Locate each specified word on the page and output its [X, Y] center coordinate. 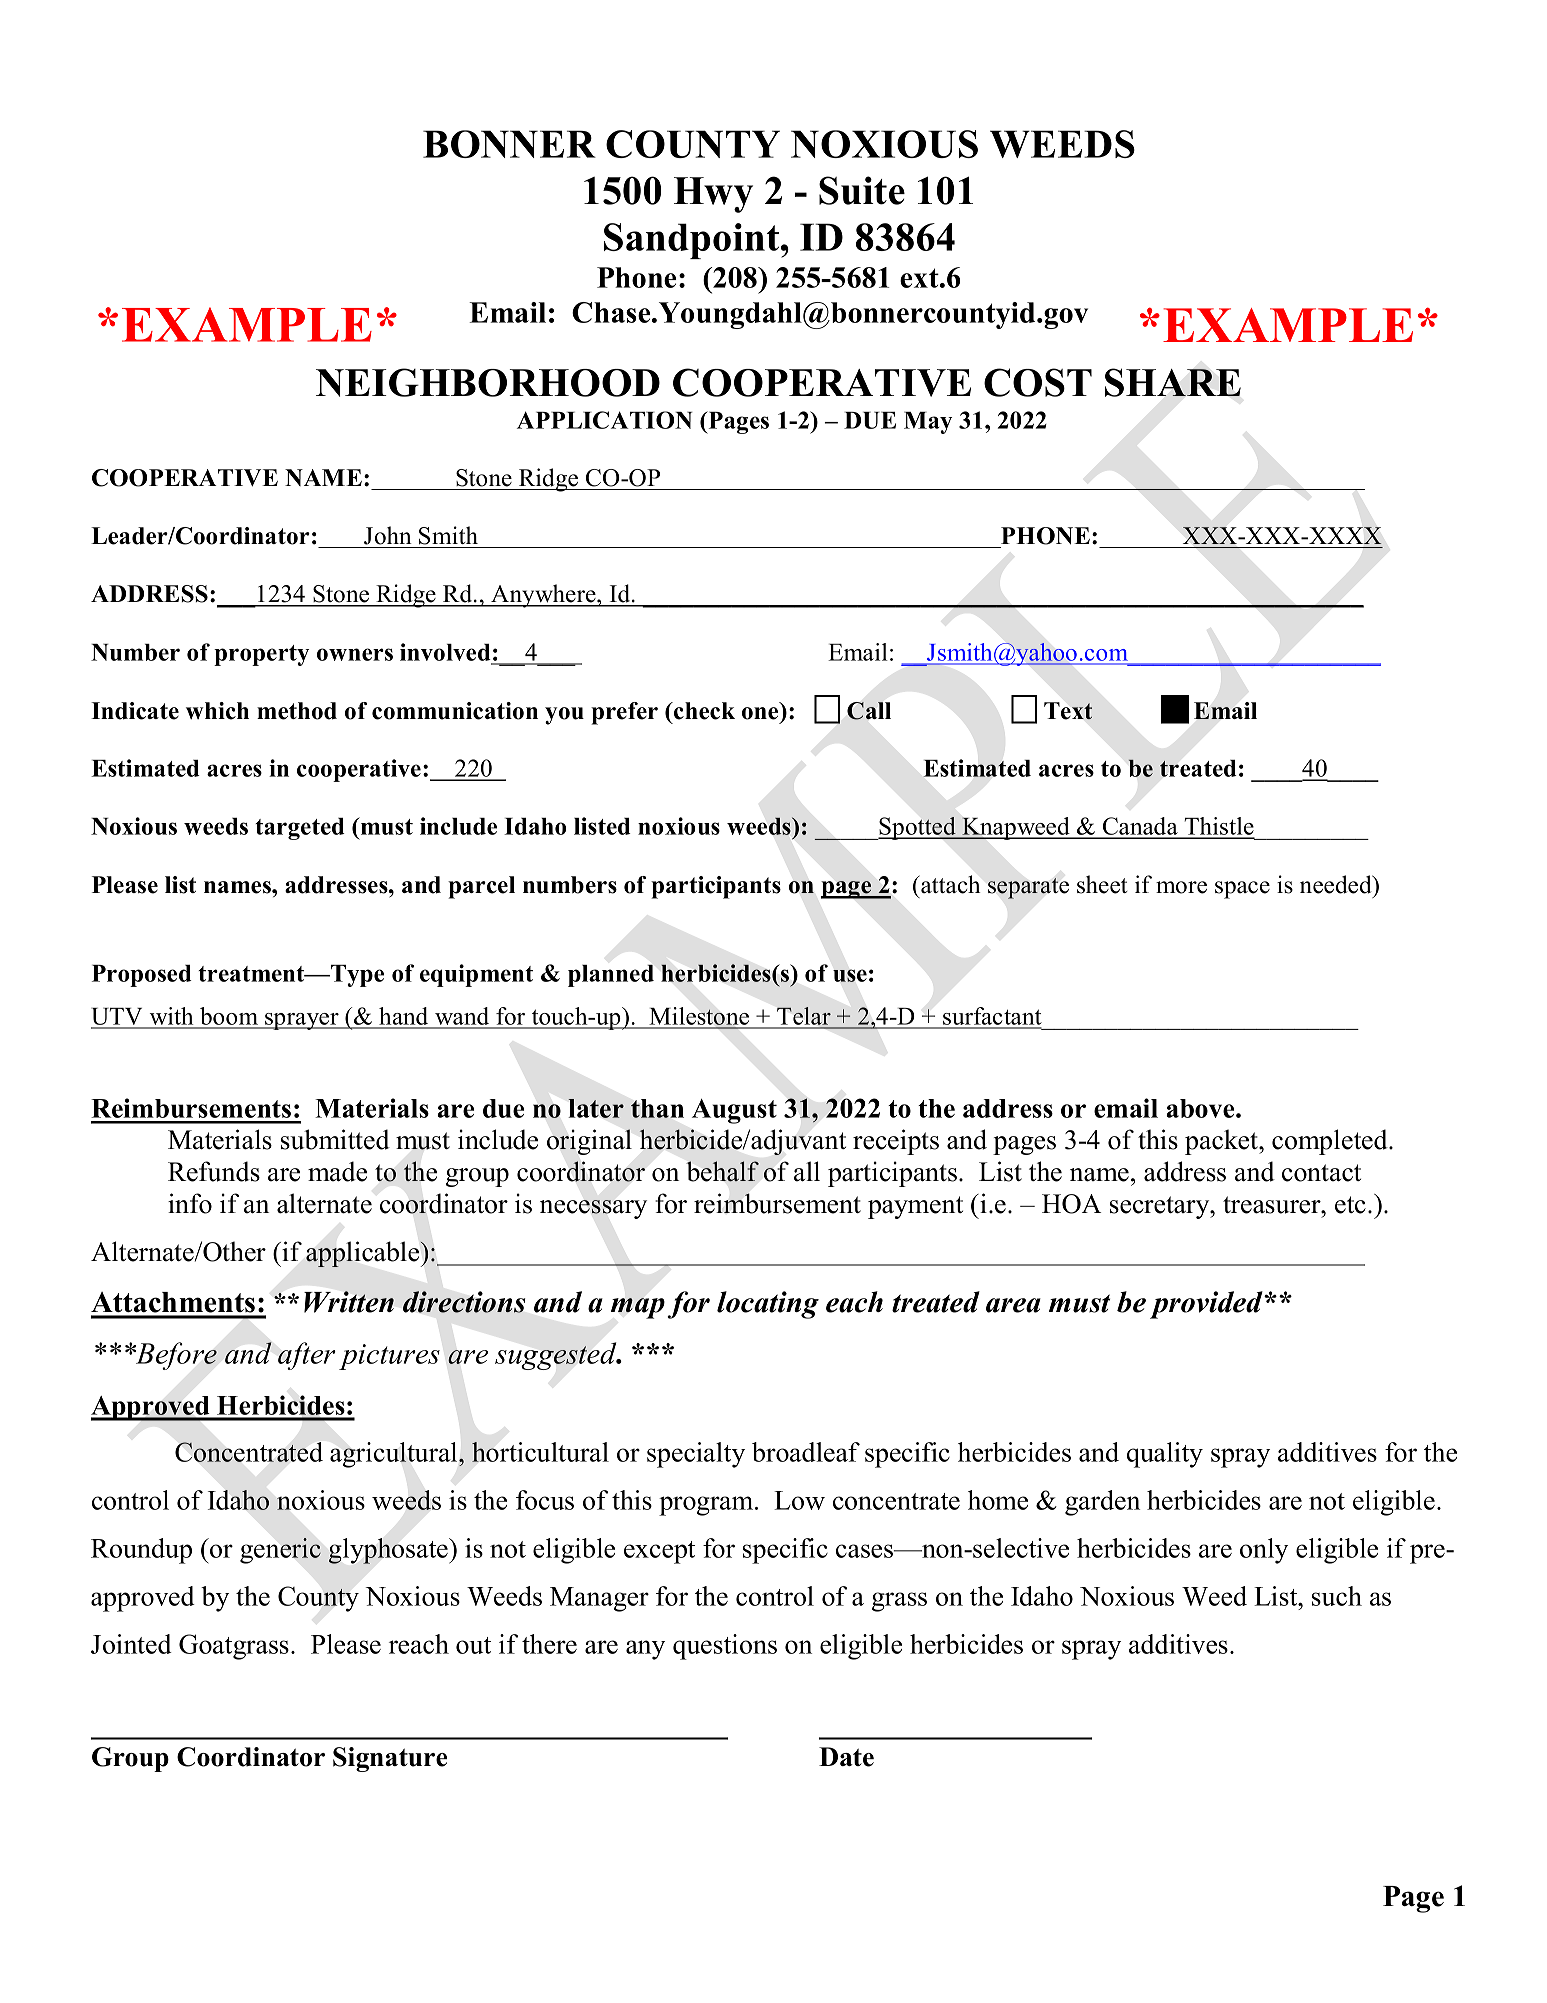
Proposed [142, 976]
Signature [390, 1759]
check [703, 711]
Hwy [713, 195]
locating [768, 1305]
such [1337, 1596]
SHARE [1173, 382]
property [261, 655]
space [1242, 890]
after [307, 1356]
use [850, 975]
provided [1207, 1305]
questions [725, 1647]
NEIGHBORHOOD [488, 382]
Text [1068, 711]
